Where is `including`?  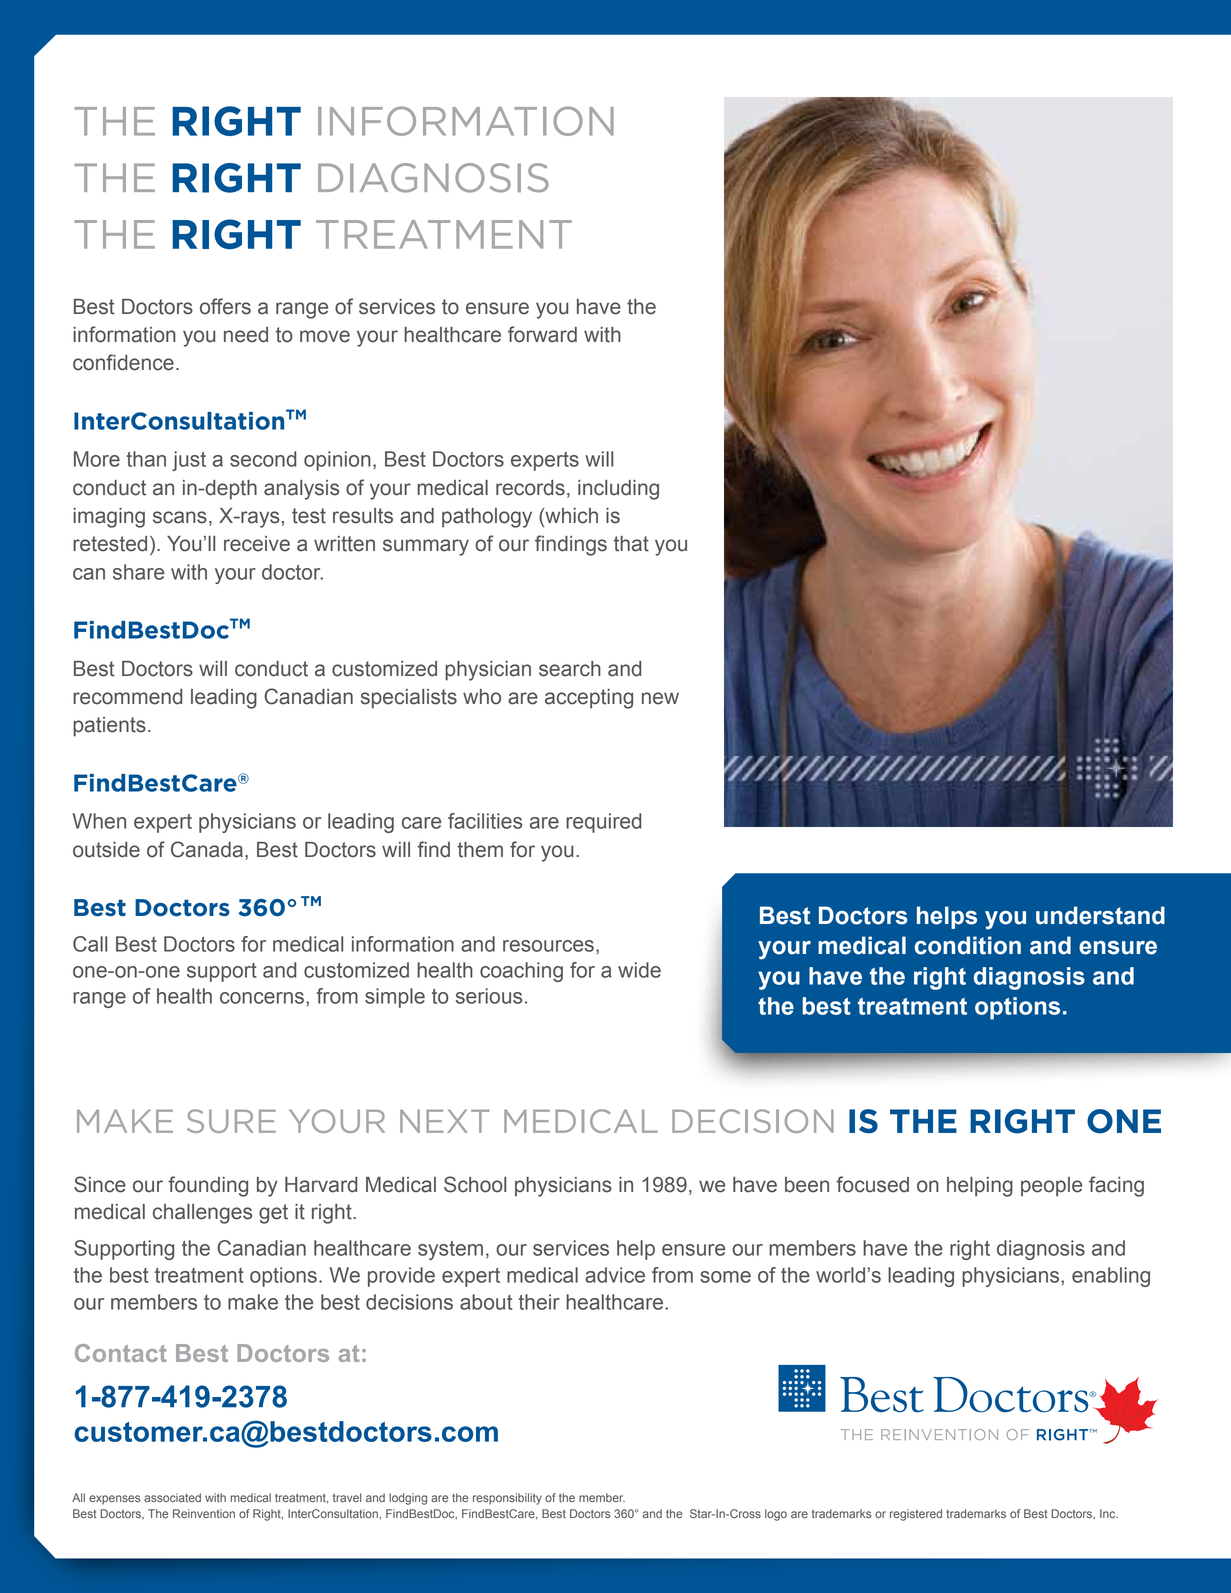 including is located at coordinates (618, 490).
